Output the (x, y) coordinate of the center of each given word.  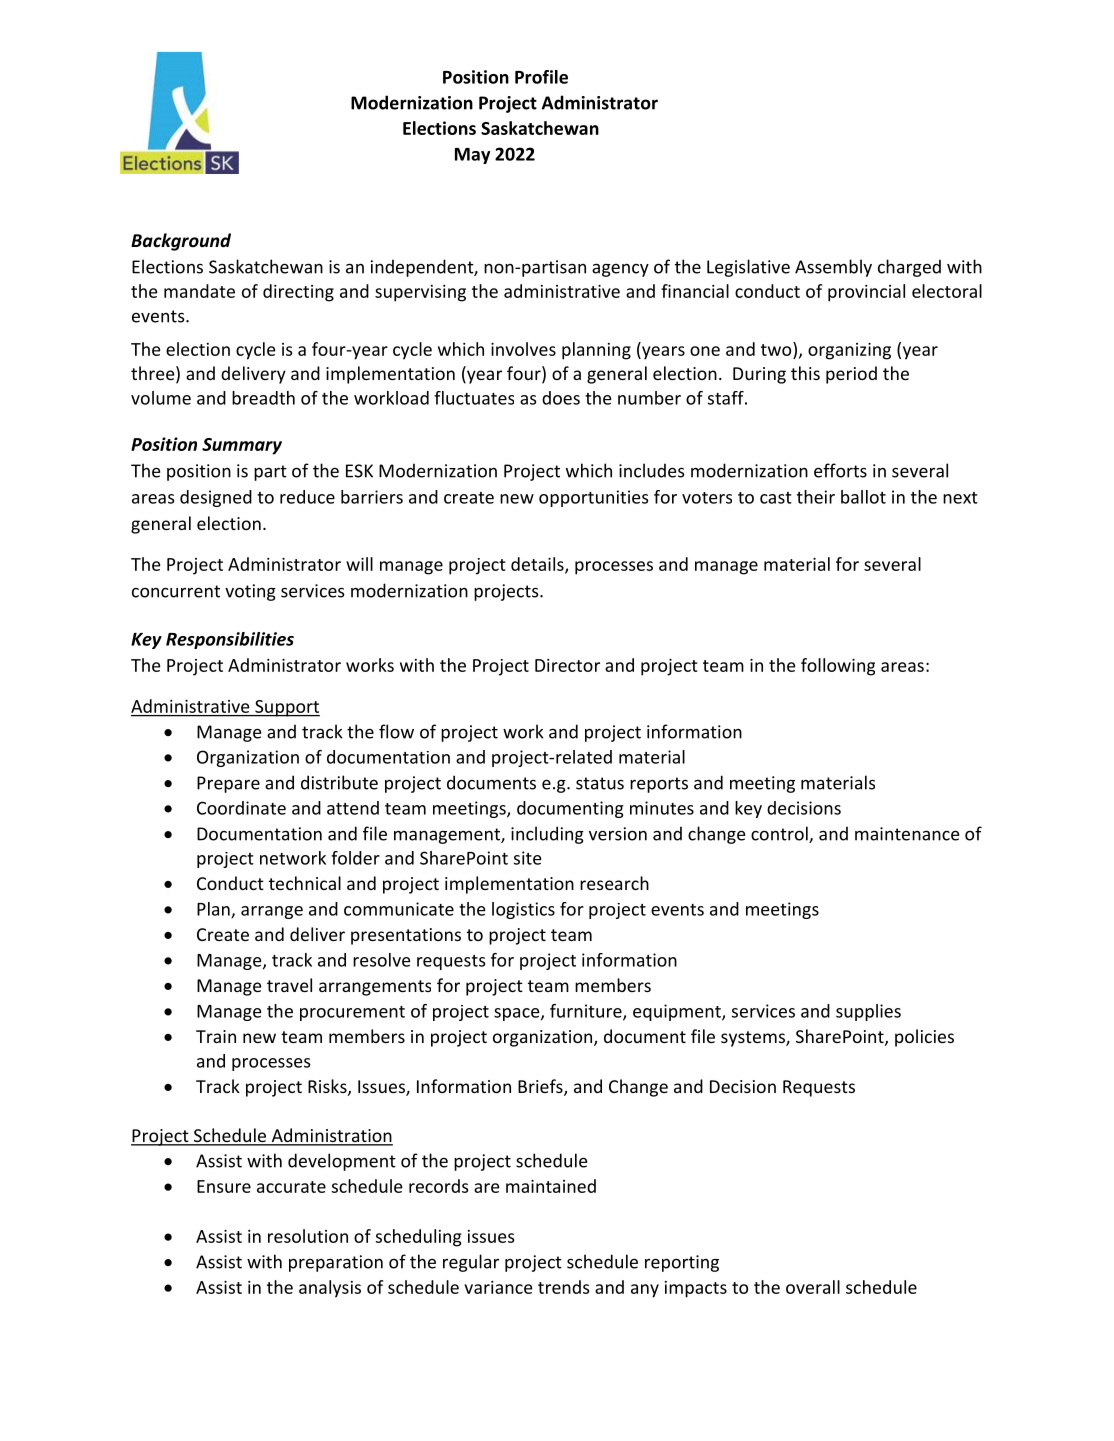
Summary (242, 446)
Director (567, 665)
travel (289, 985)
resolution (308, 1236)
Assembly (833, 268)
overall (813, 1287)
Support (286, 708)
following (838, 667)
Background (181, 242)
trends (563, 1287)
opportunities (593, 498)
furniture (587, 1012)
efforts (840, 470)
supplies (868, 1012)
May (472, 156)
